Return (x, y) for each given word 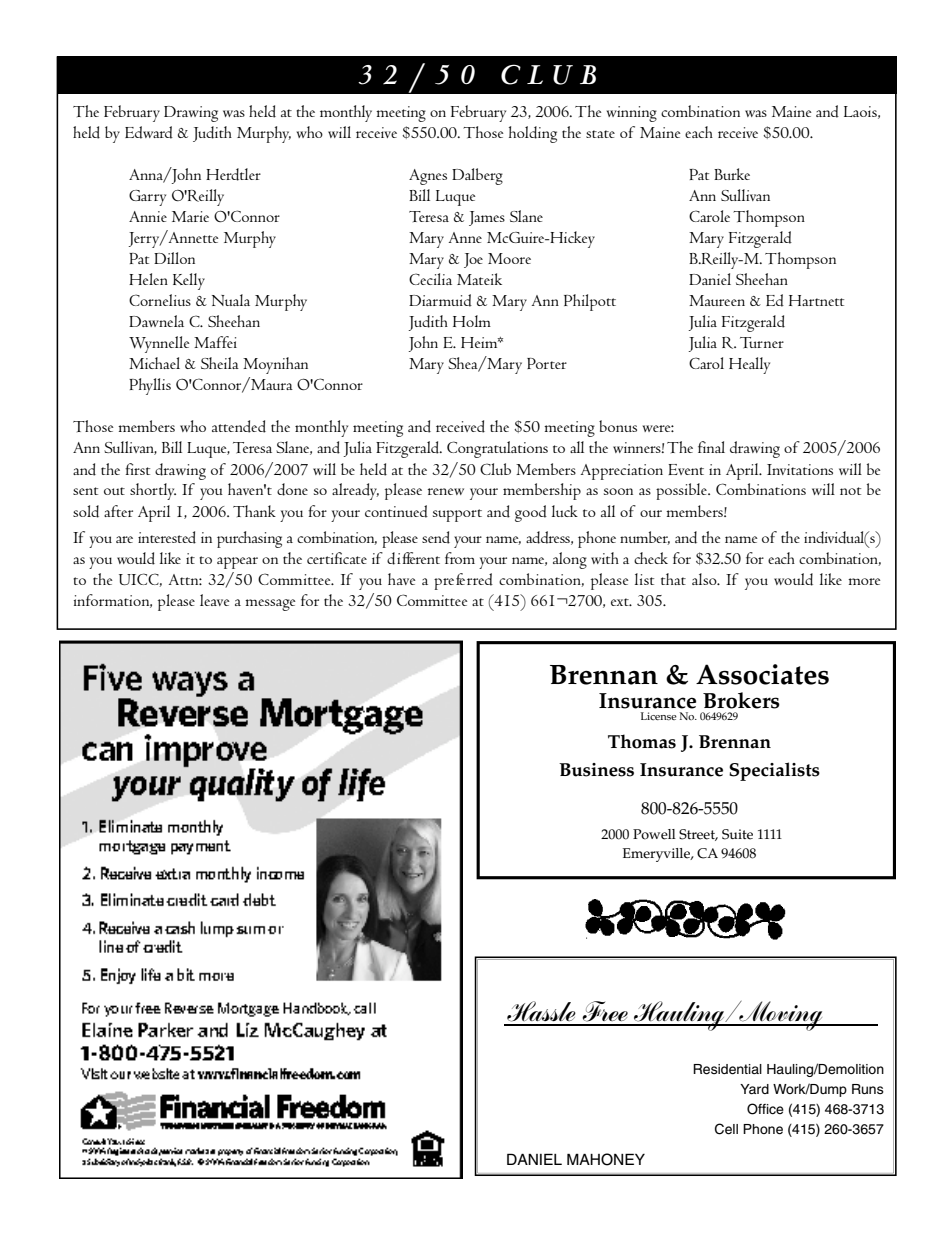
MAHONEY (606, 1159)
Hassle (541, 1011)
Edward (149, 132)
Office (765, 1109)
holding (533, 134)
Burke (732, 174)
